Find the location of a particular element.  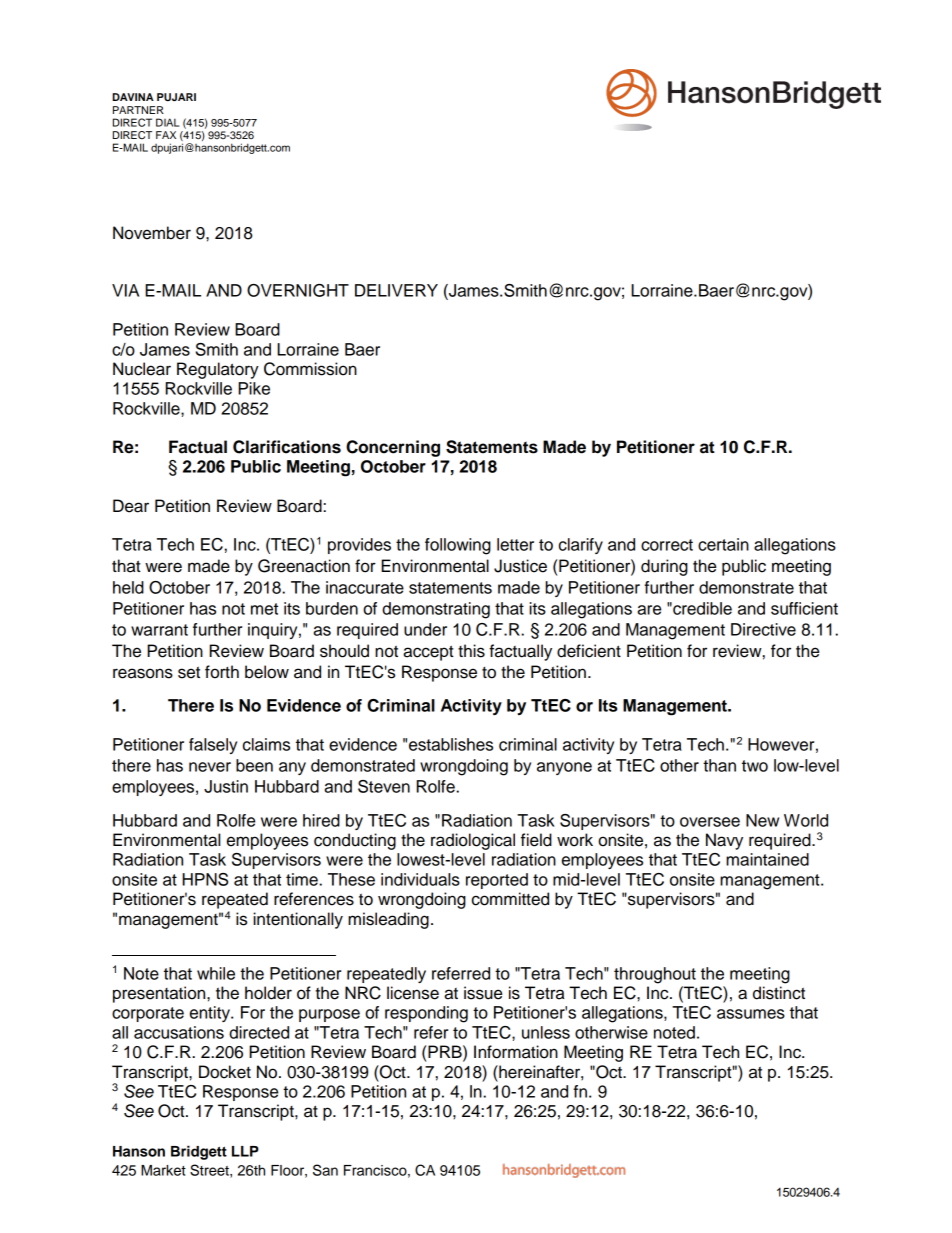

forth is located at coordinates (222, 672).
